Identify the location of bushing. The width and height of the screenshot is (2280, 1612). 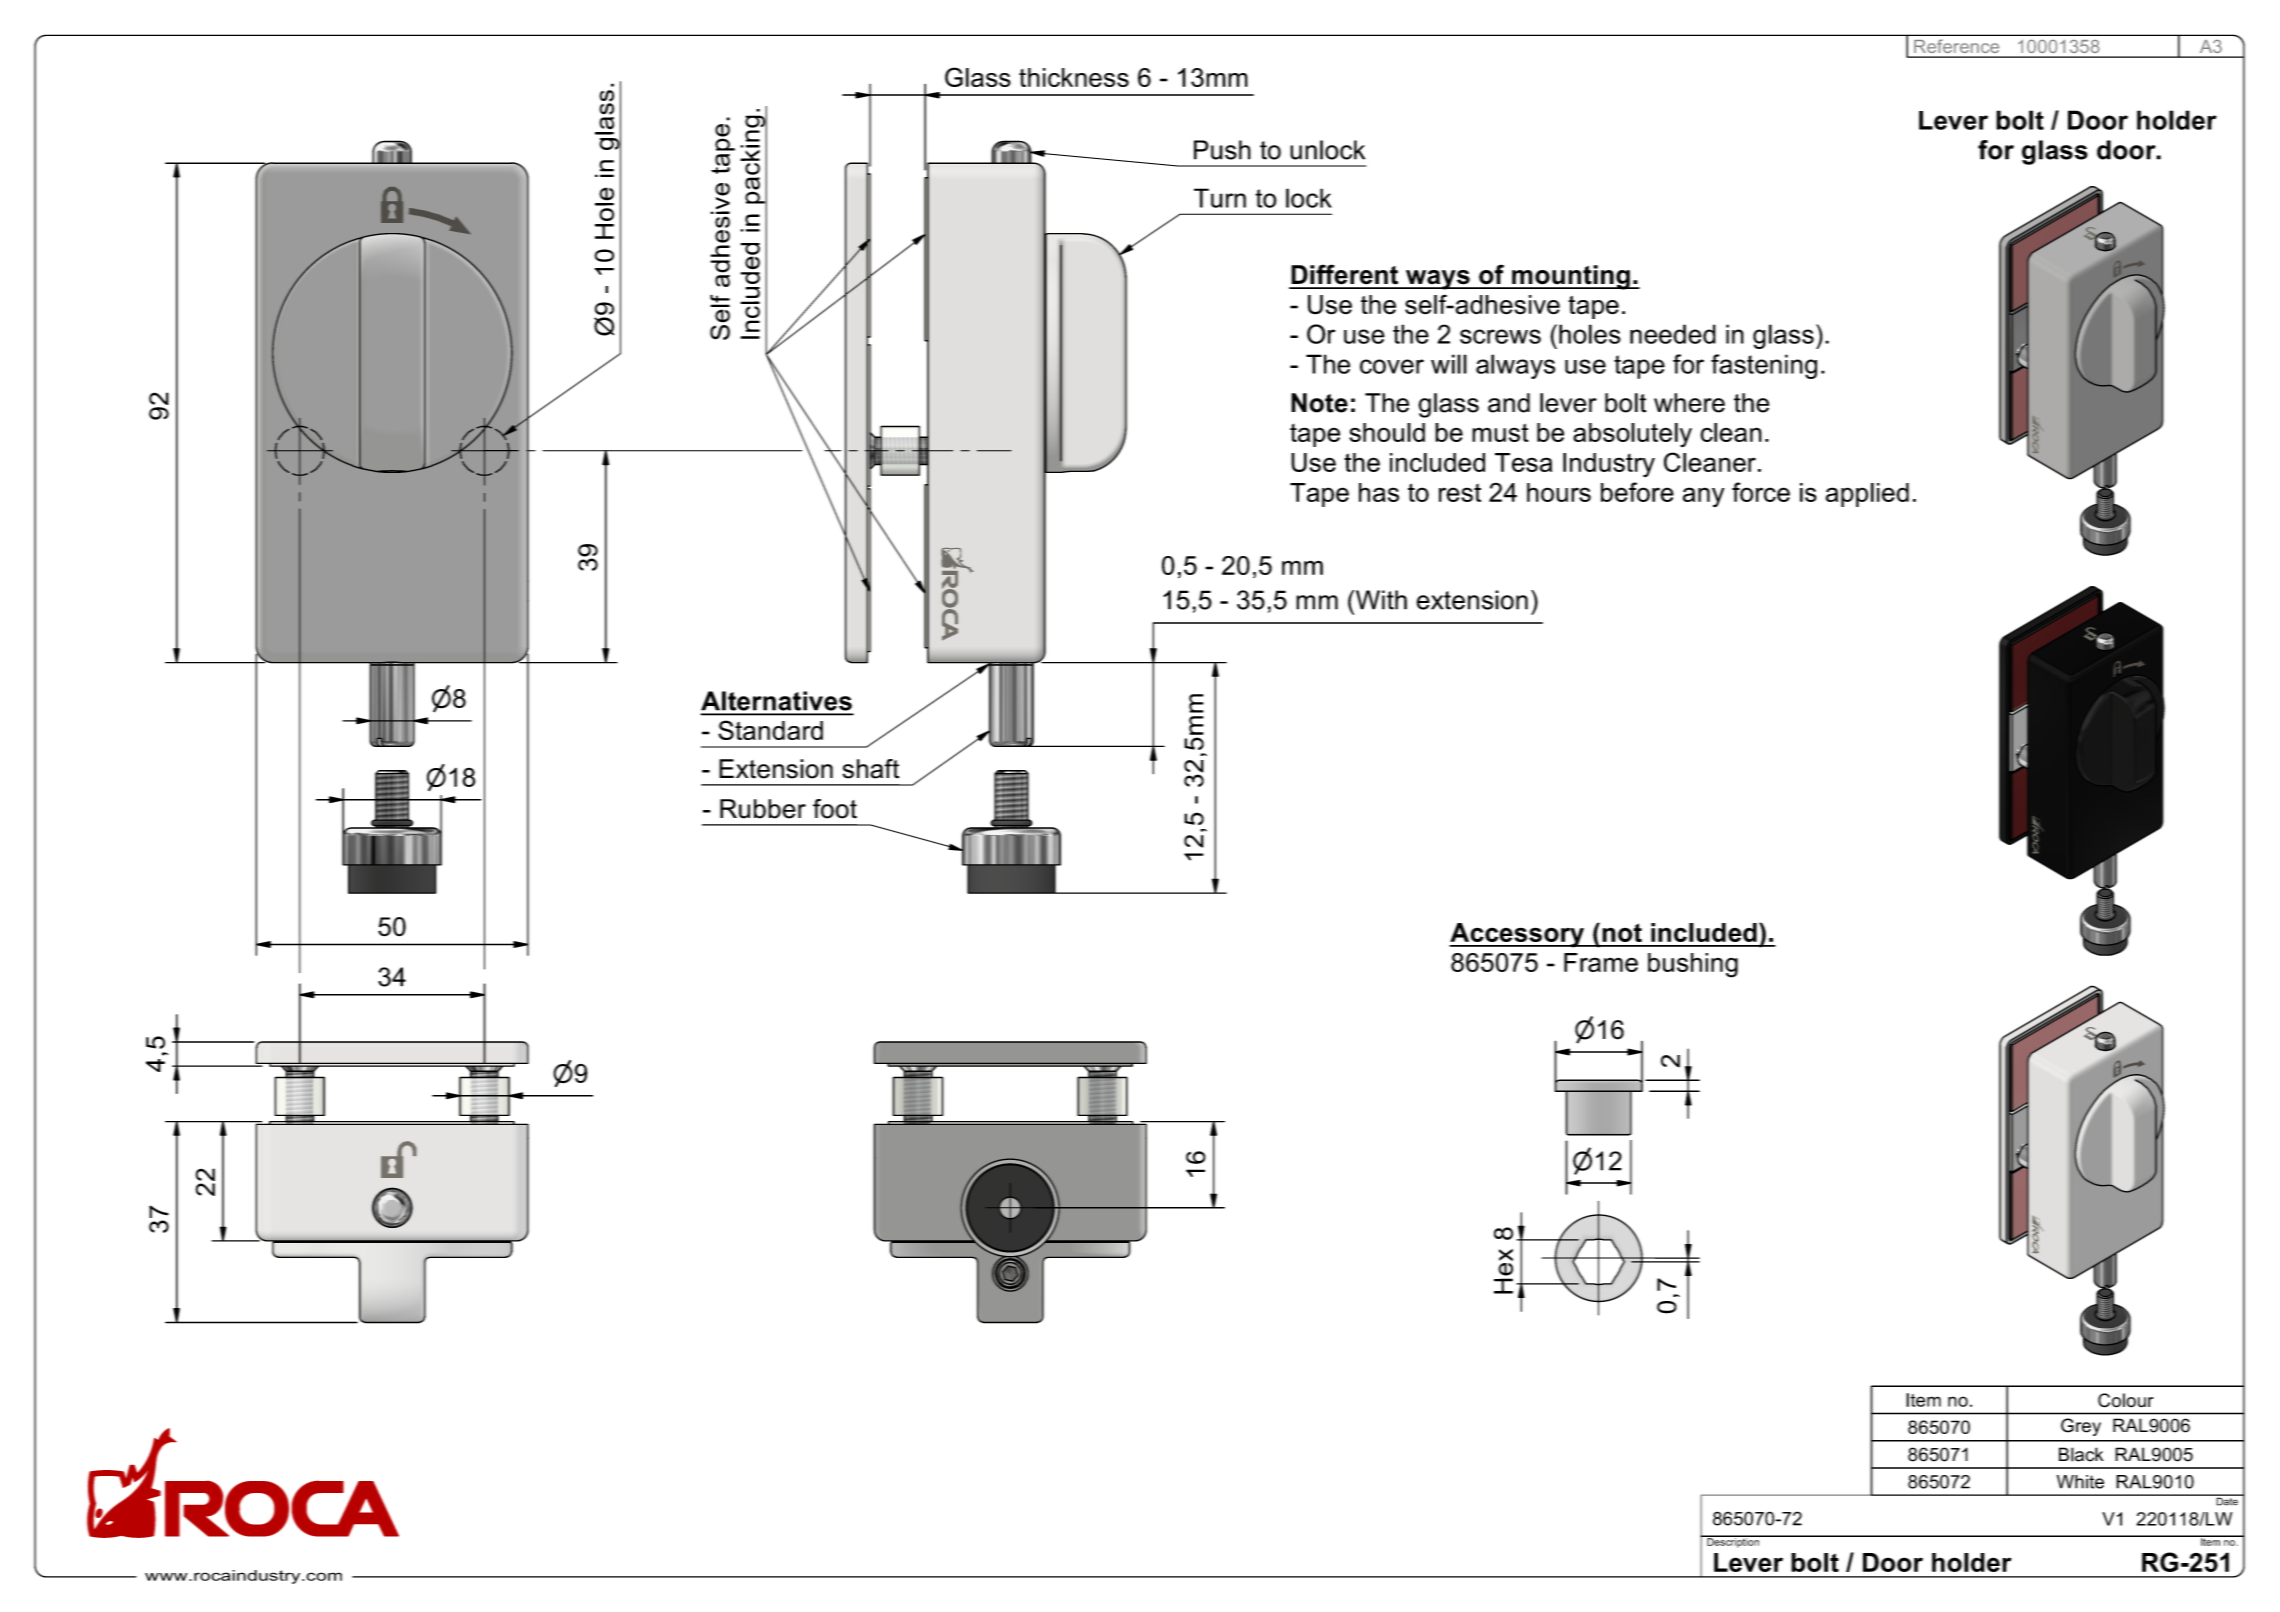
(1693, 965).
